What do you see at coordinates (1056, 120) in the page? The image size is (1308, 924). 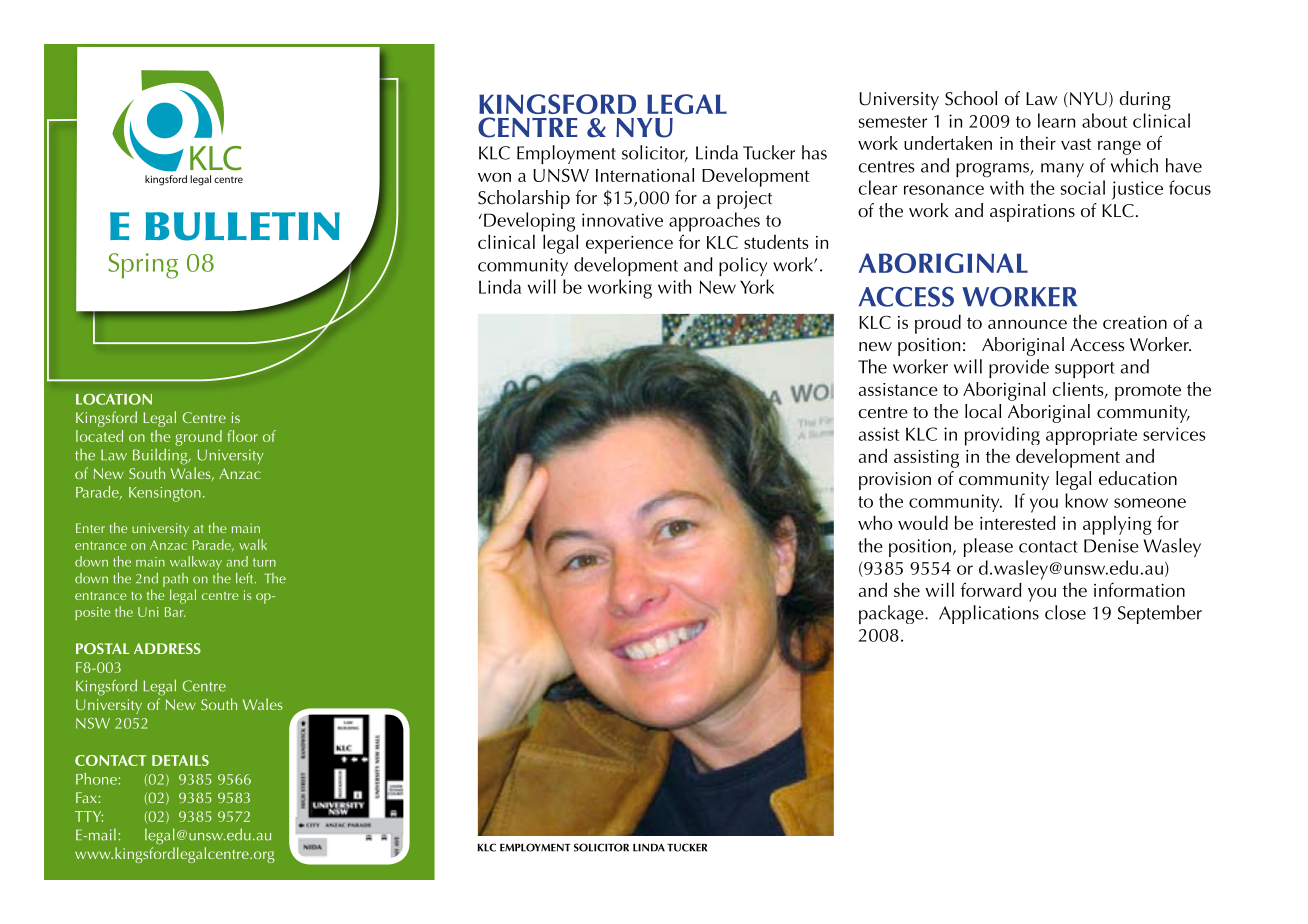 I see `learn` at bounding box center [1056, 120].
